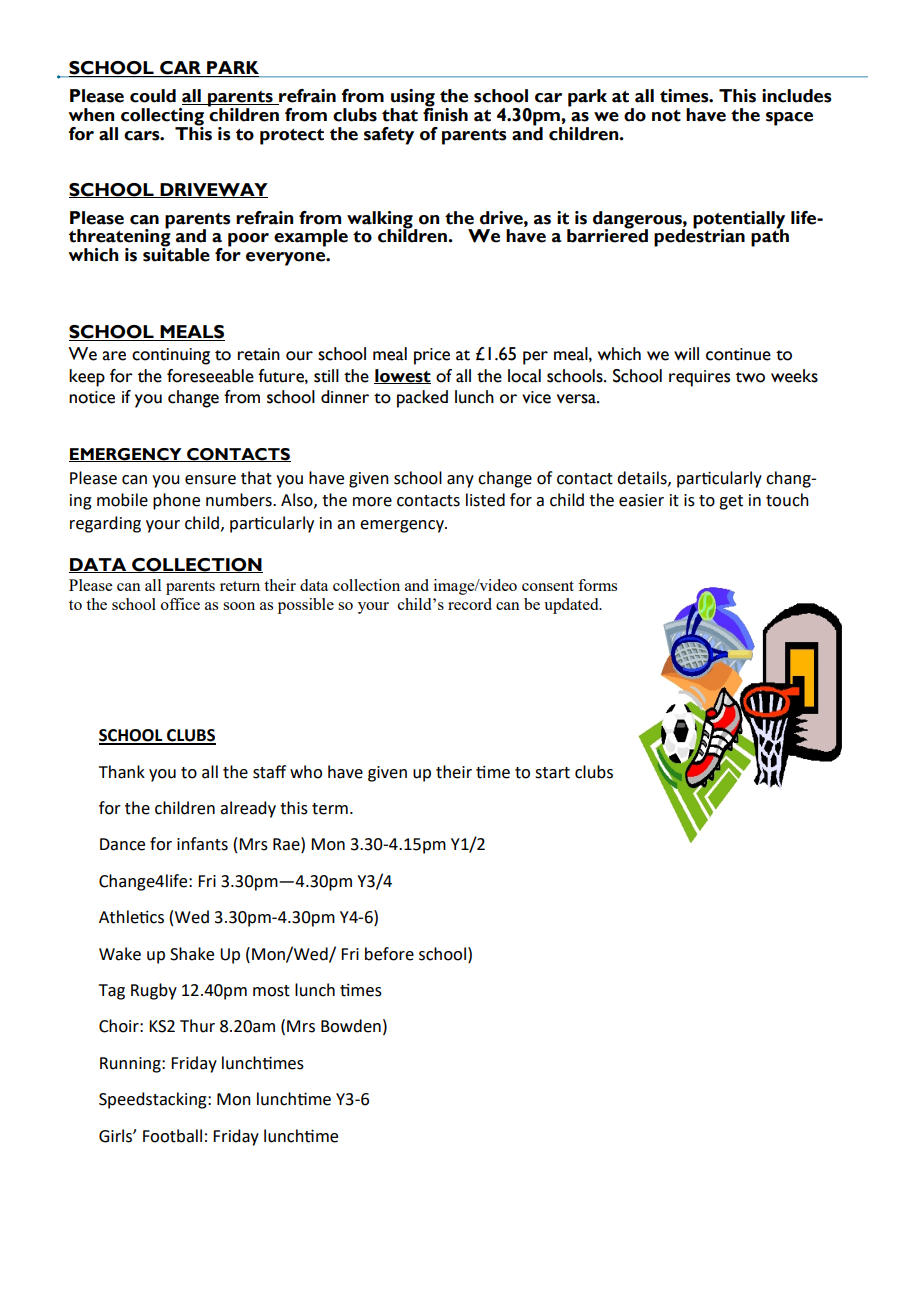 The width and height of the document is (924, 1308). What do you see at coordinates (131, 917) in the document?
I see `Athletics` at bounding box center [131, 917].
